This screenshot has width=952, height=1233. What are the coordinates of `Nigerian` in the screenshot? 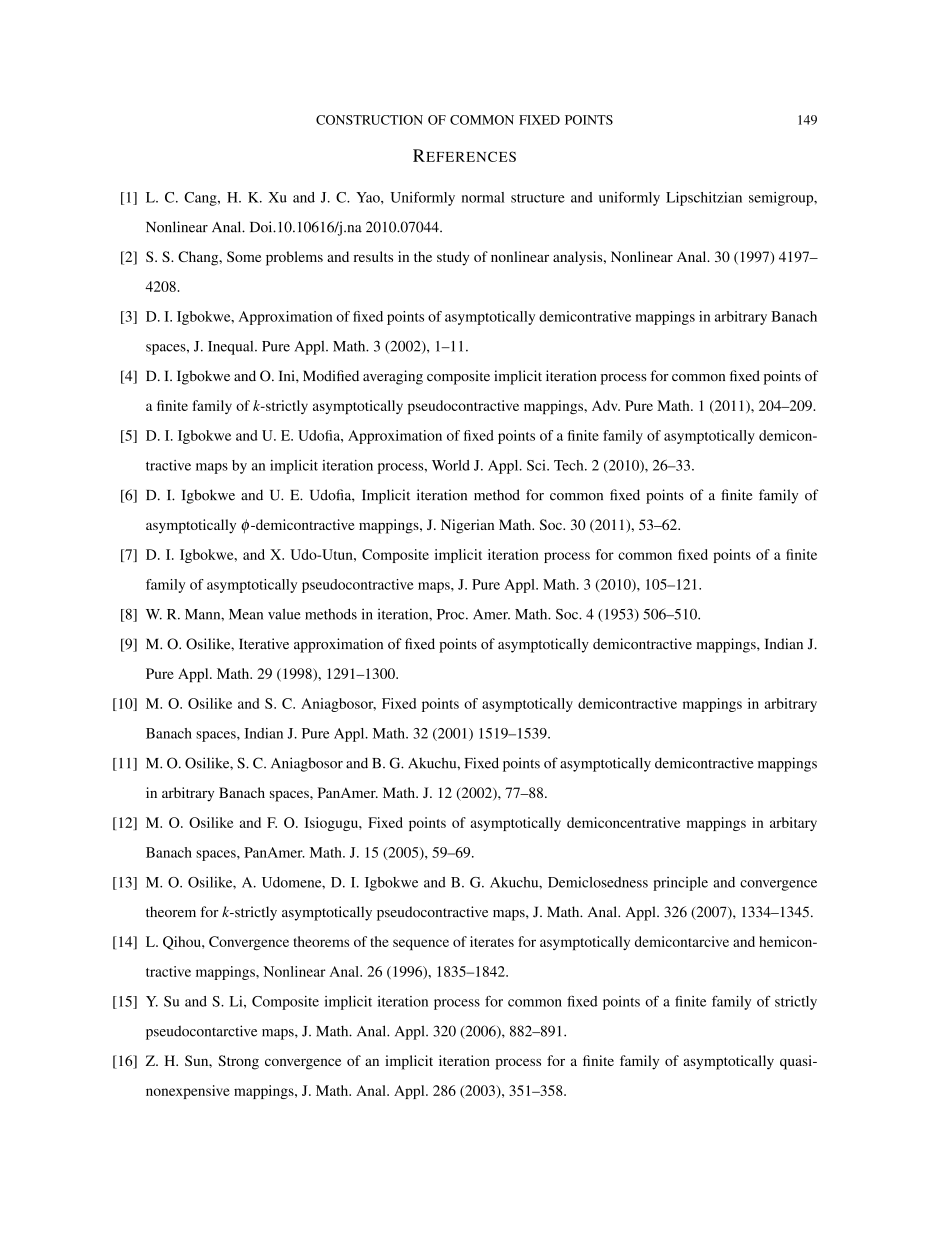 It's located at (467, 526).
